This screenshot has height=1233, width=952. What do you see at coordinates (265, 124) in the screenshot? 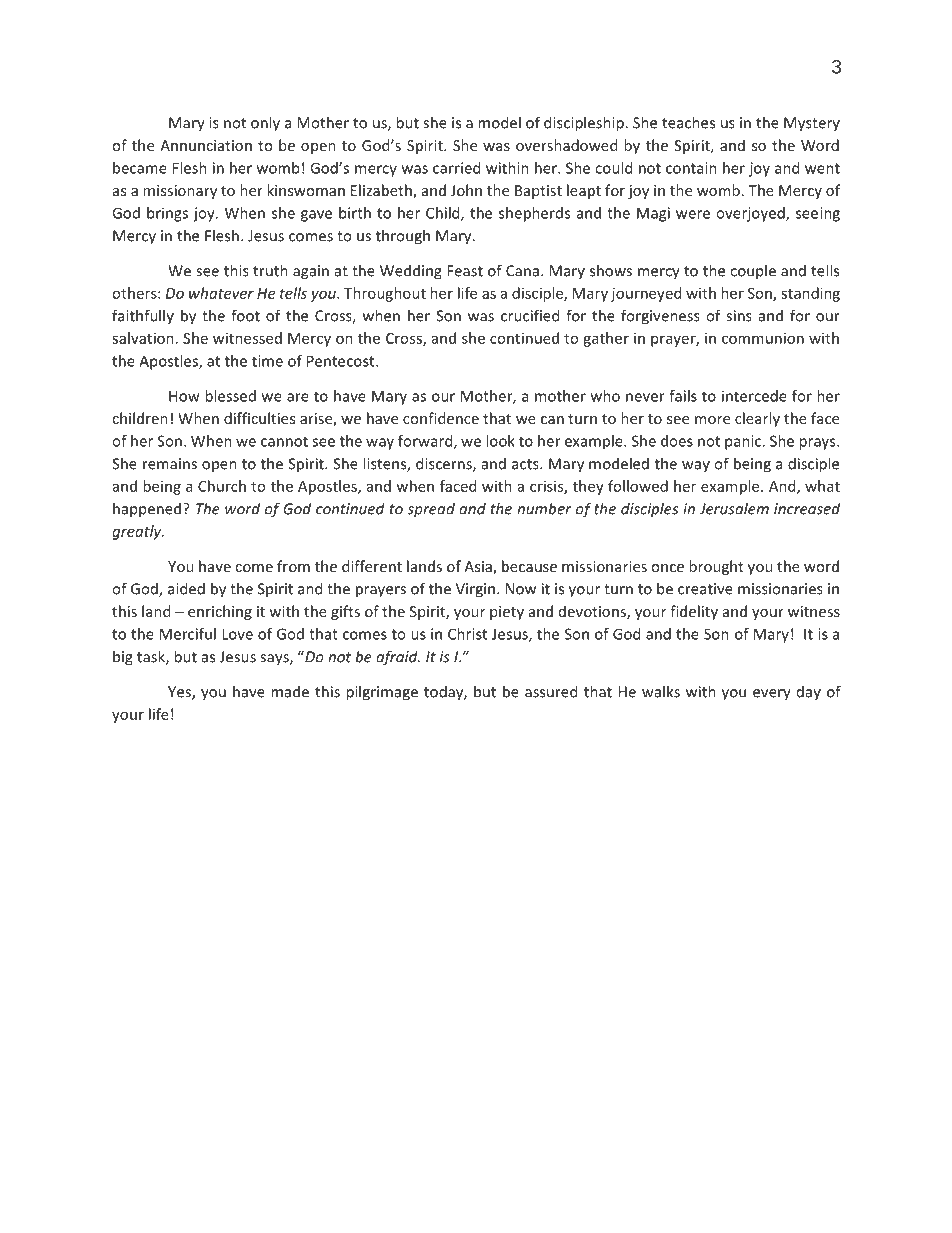
I see `only` at bounding box center [265, 124].
